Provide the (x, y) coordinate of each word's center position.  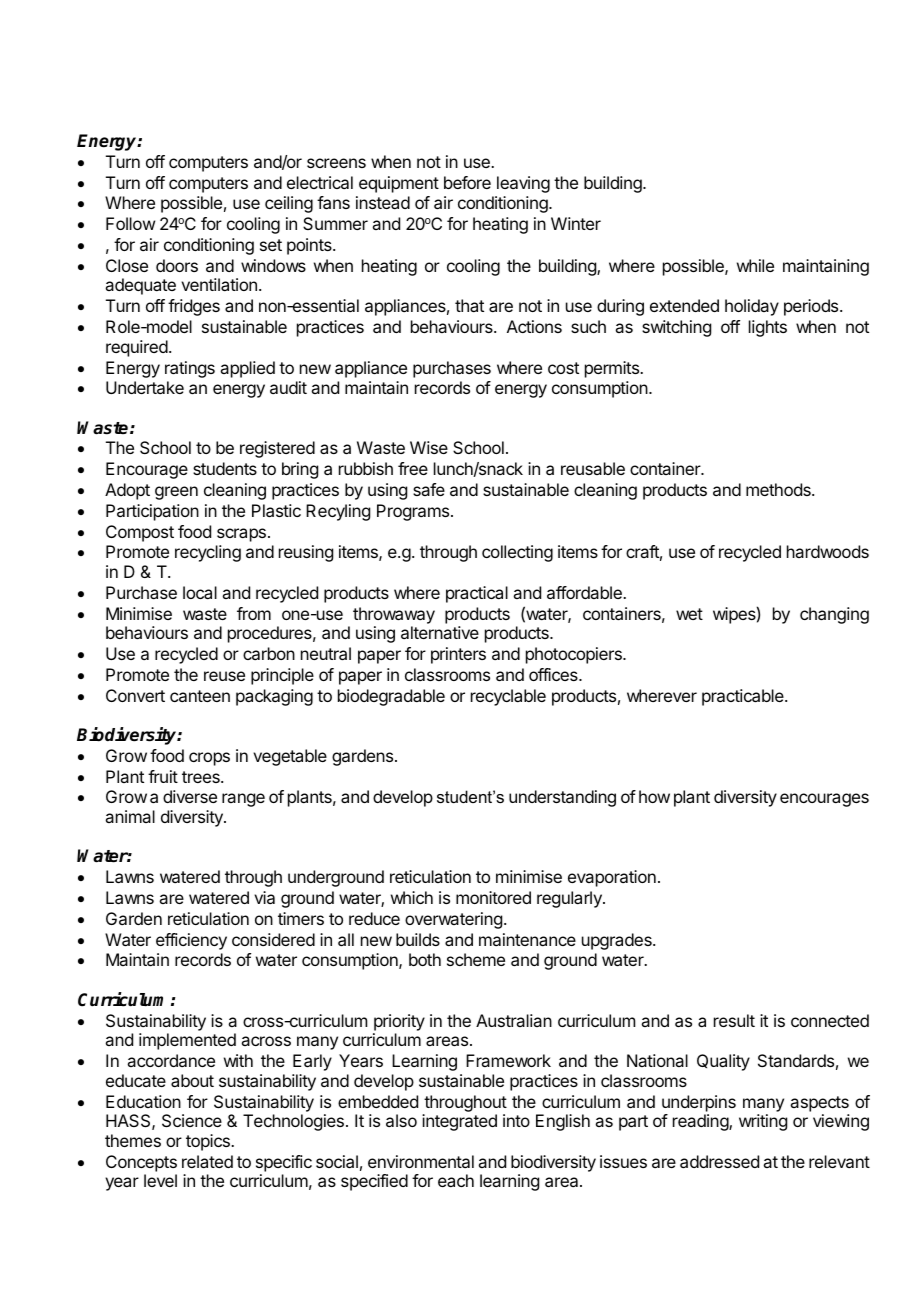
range (243, 800)
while (755, 265)
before (467, 182)
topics (209, 1142)
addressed (719, 1161)
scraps (241, 535)
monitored (493, 897)
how (654, 796)
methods (779, 489)
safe (429, 489)
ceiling (289, 204)
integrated (459, 1122)
